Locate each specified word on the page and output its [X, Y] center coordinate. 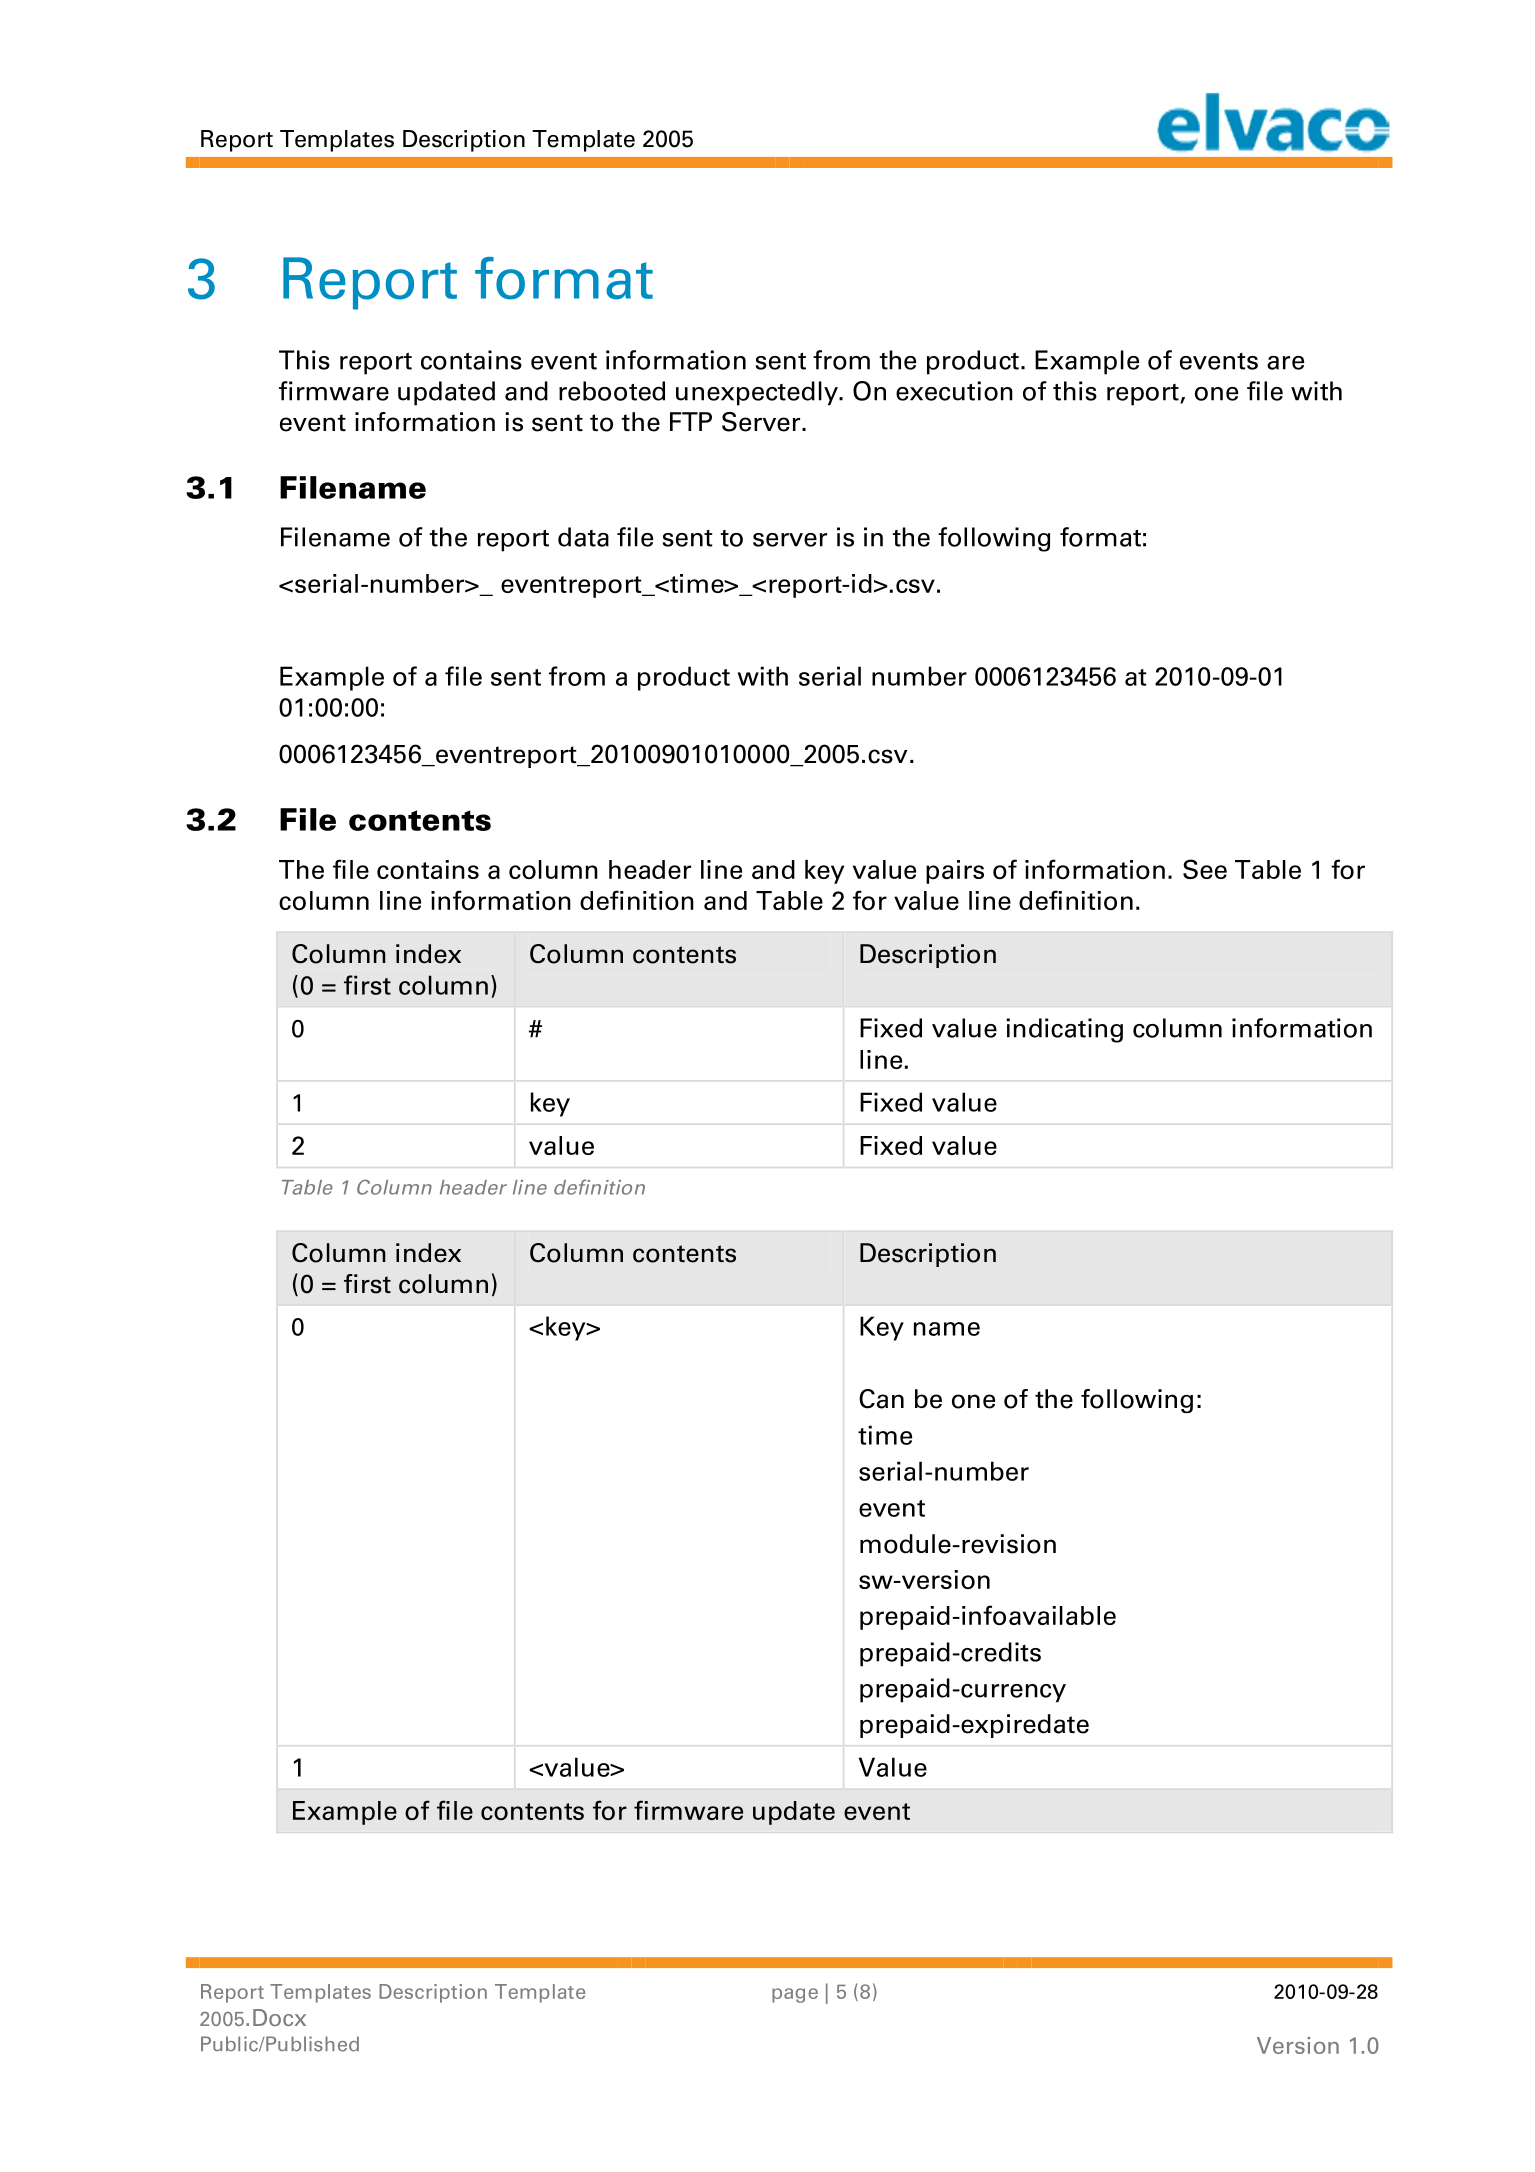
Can [881, 1399]
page [795, 1995]
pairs [955, 872]
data [583, 537]
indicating [1064, 1030]
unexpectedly [758, 393]
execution [954, 391]
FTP [691, 421]
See [1205, 869]
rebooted [612, 391]
